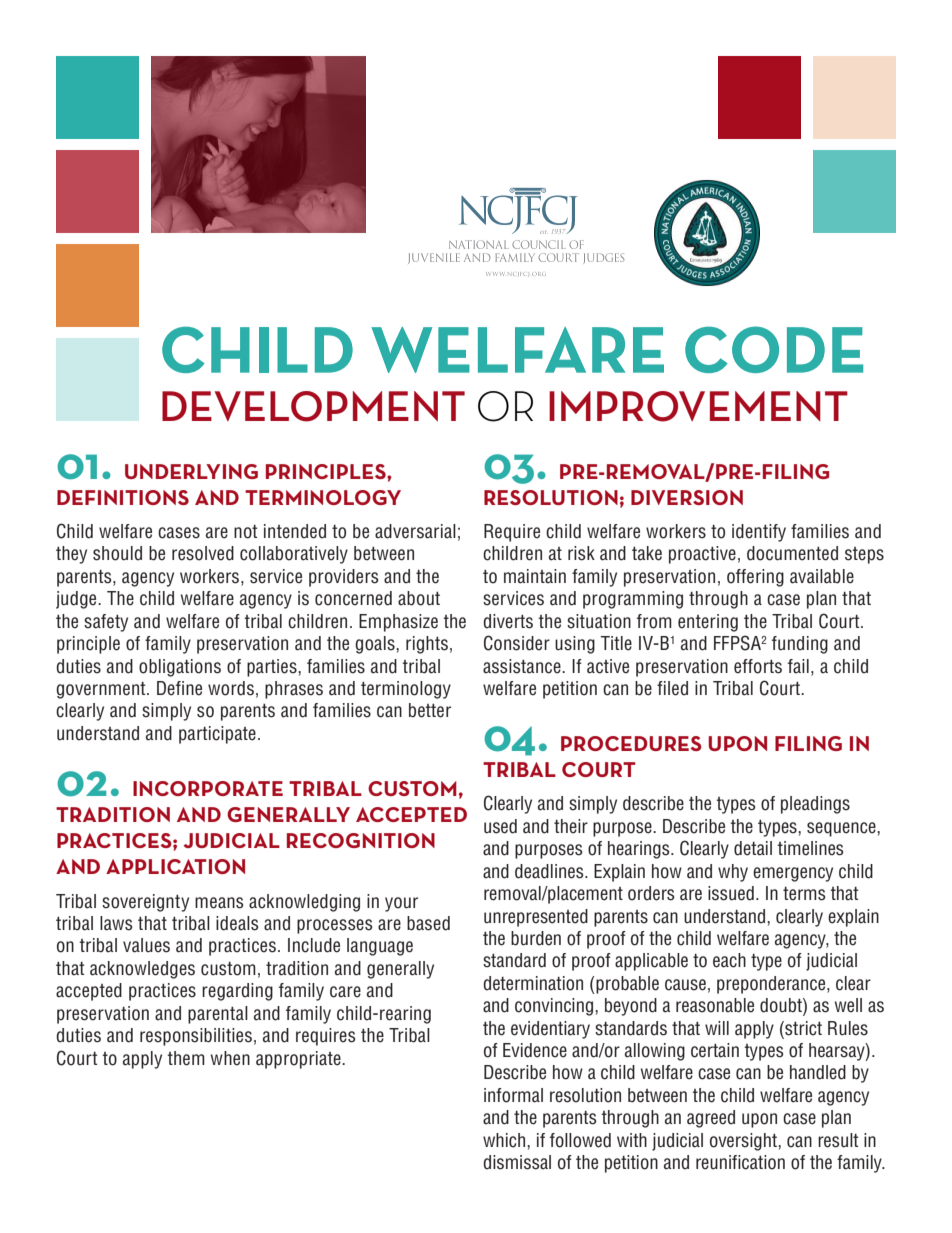  What do you see at coordinates (508, 621) in the document?
I see `diverts` at bounding box center [508, 621].
